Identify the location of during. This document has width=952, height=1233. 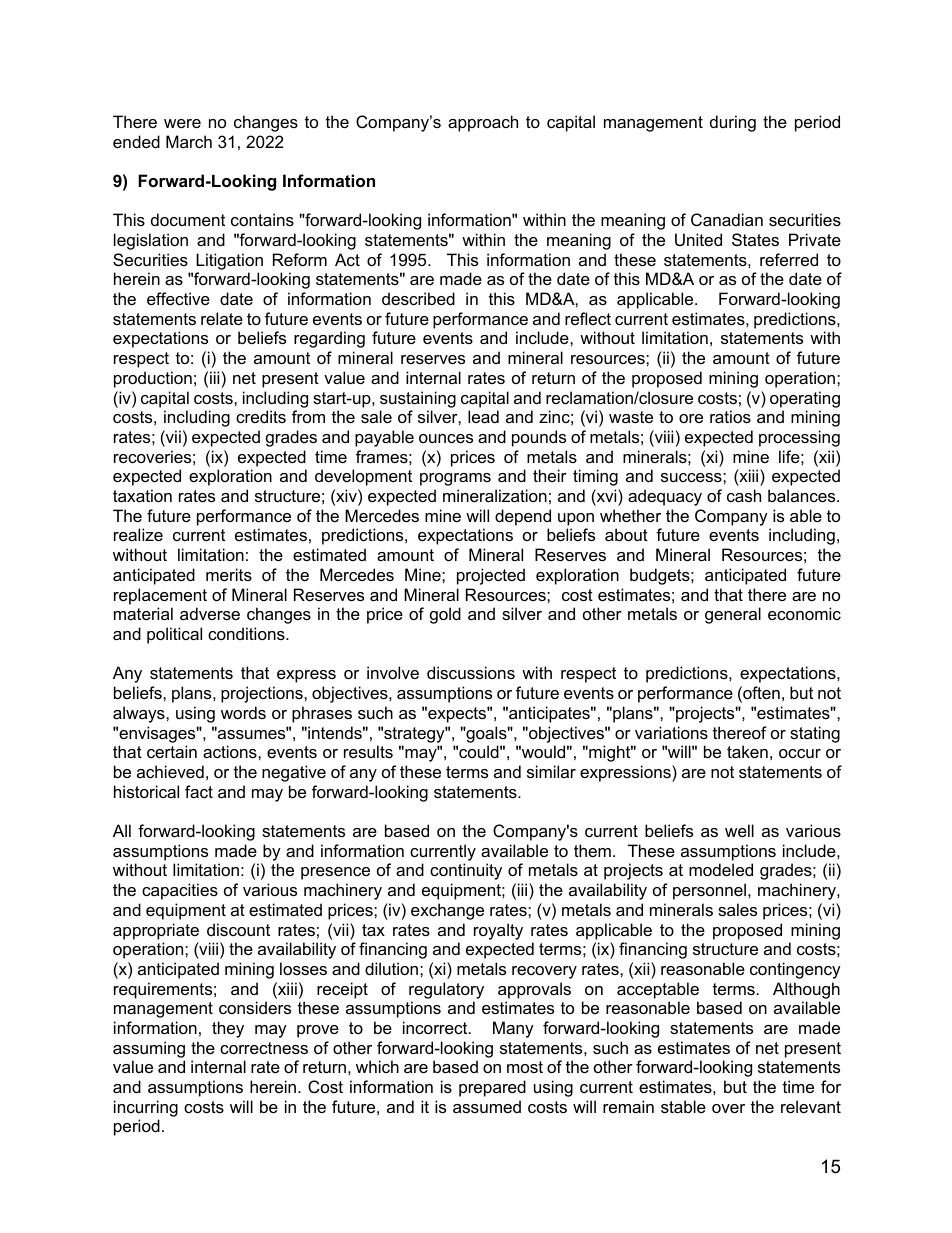
(733, 123).
